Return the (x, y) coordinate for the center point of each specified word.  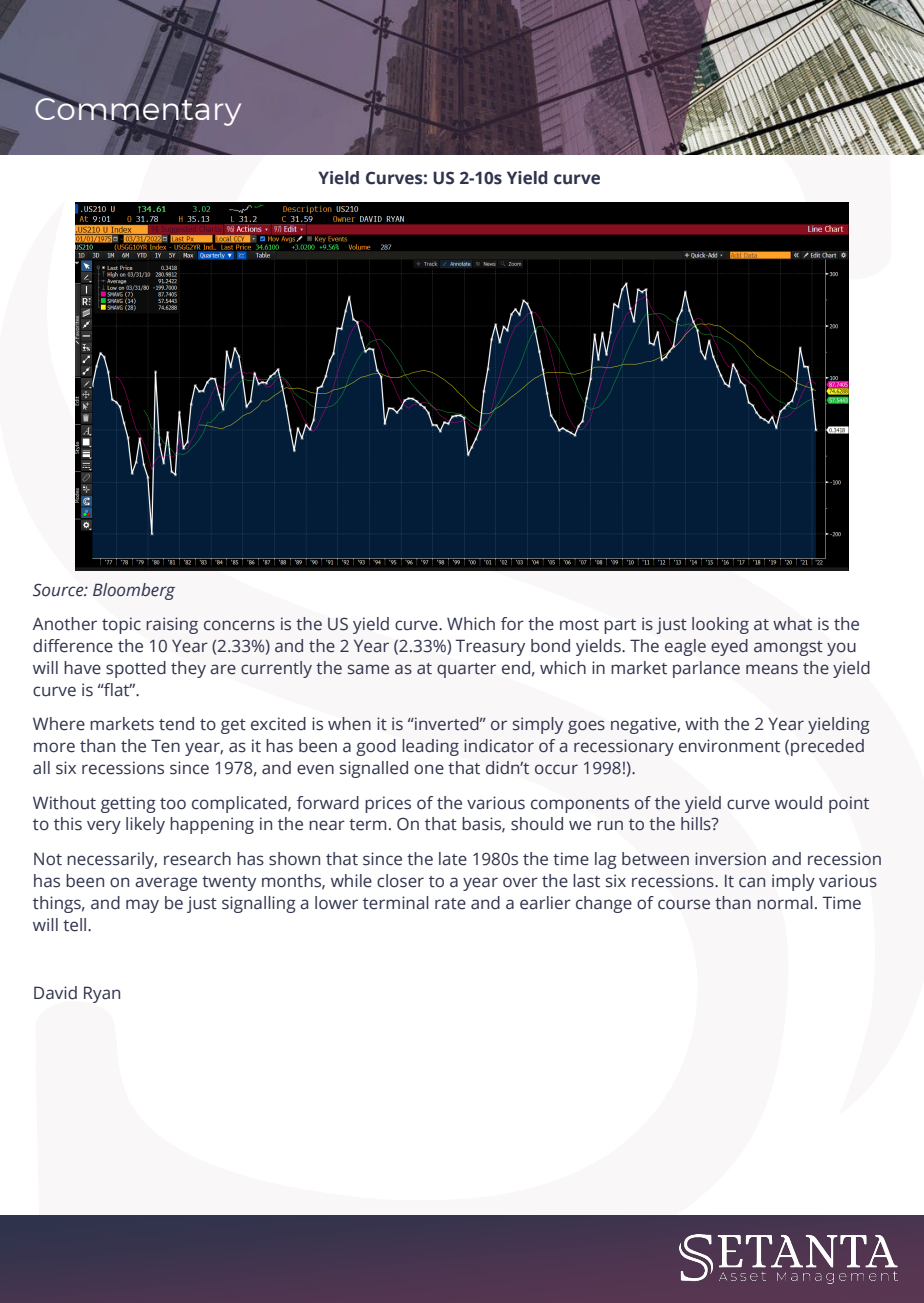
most (579, 625)
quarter (466, 670)
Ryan (102, 994)
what (792, 624)
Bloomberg (134, 591)
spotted (136, 669)
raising (172, 625)
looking (720, 625)
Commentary (138, 112)
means (772, 669)
